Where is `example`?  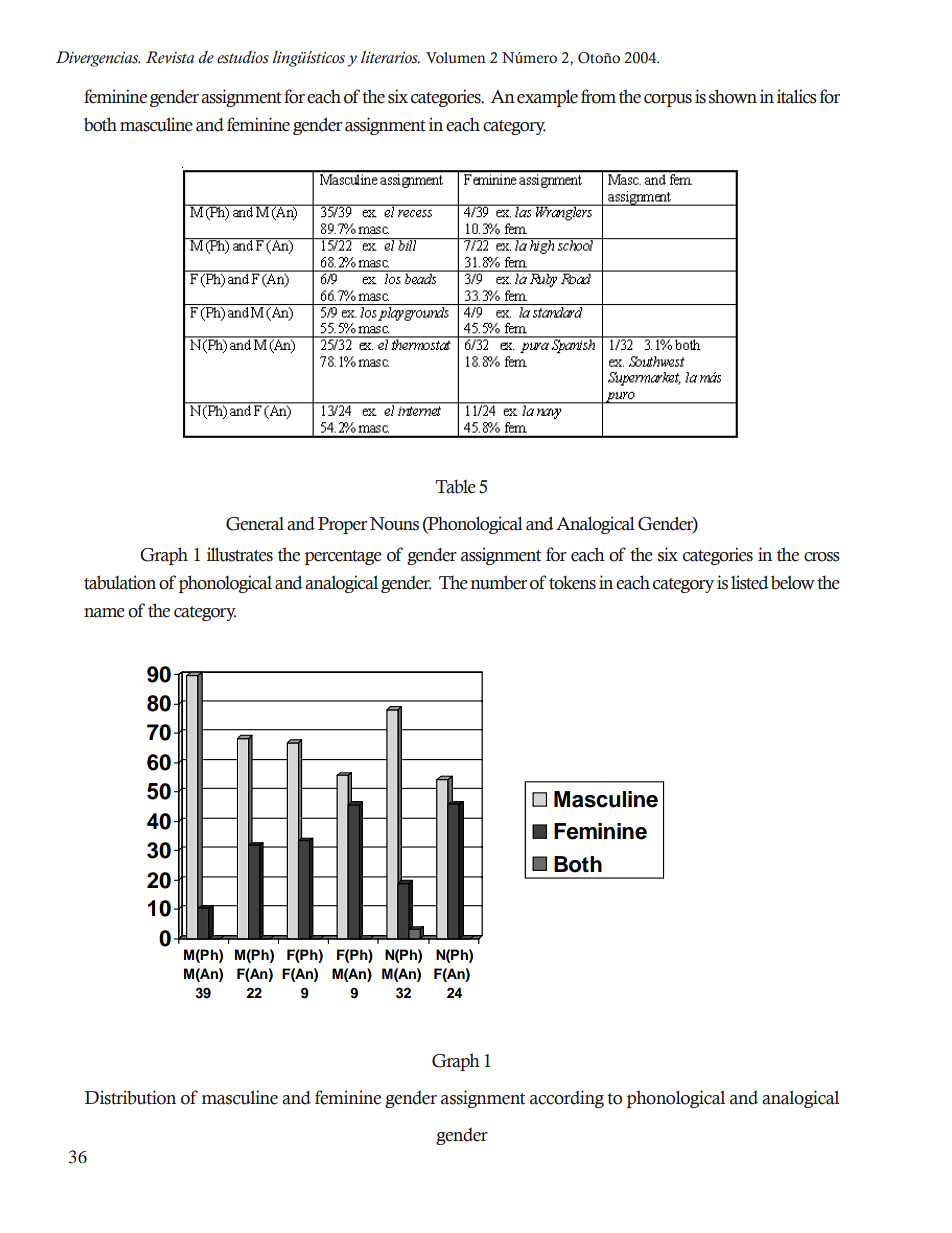
example is located at coordinates (547, 98).
